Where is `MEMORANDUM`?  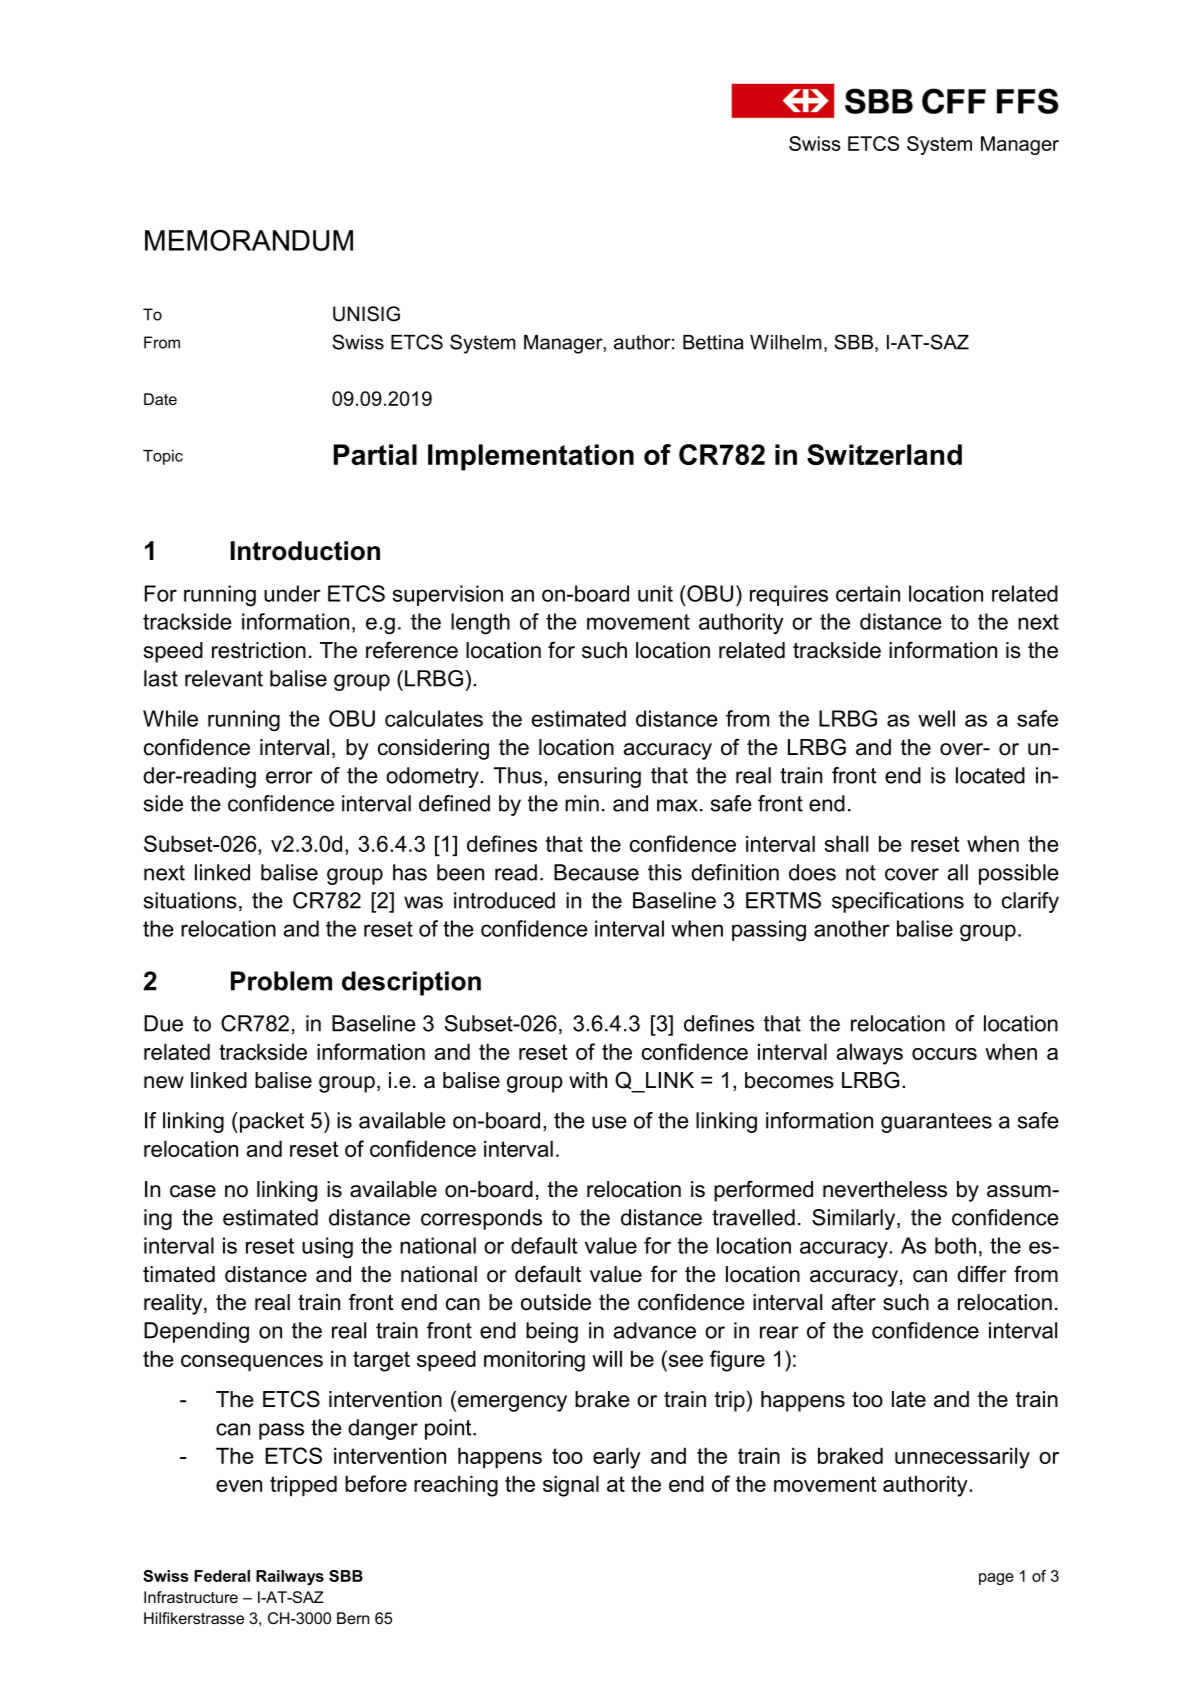 MEMORANDUM is located at coordinates (249, 240).
